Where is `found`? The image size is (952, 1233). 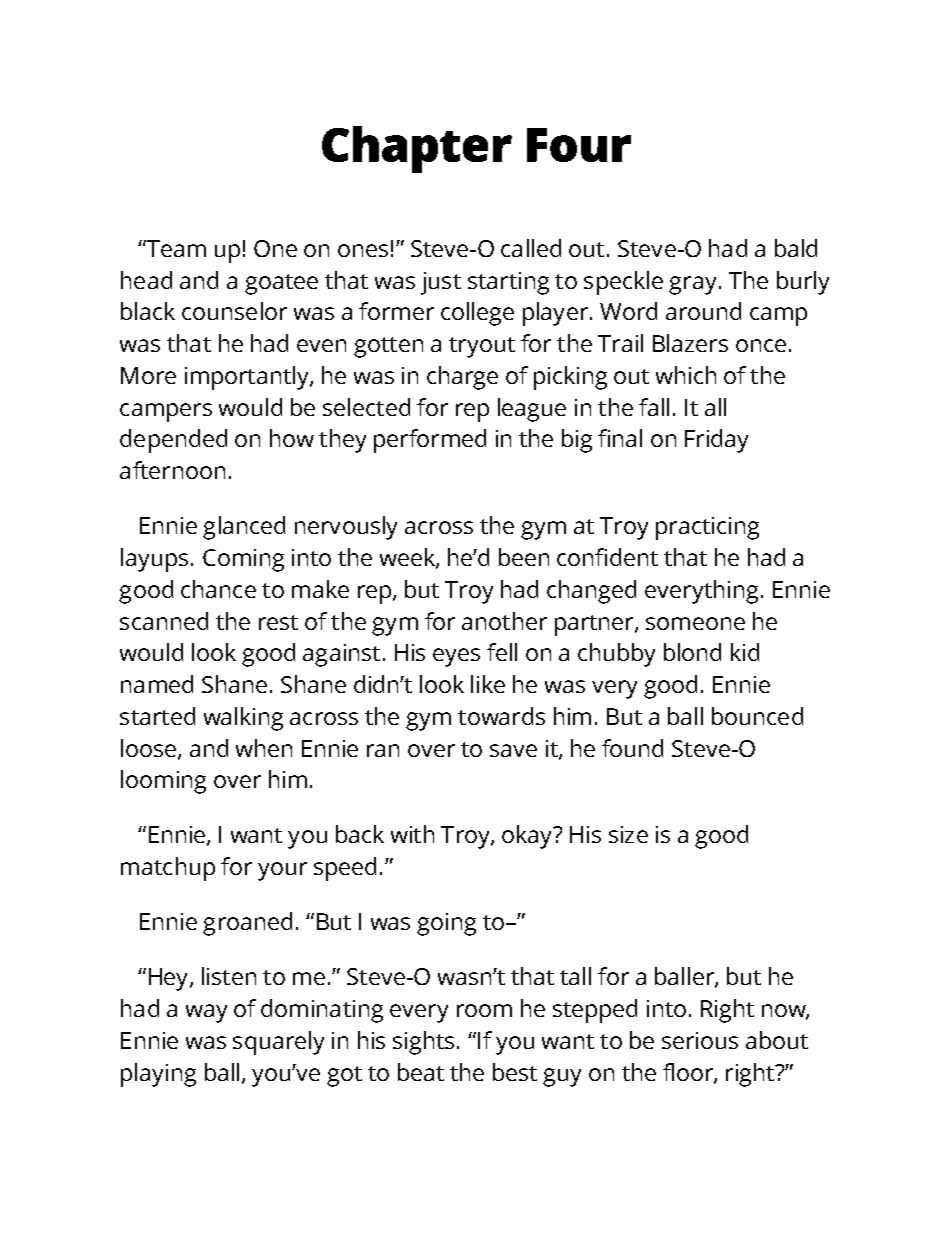
found is located at coordinates (632, 748).
